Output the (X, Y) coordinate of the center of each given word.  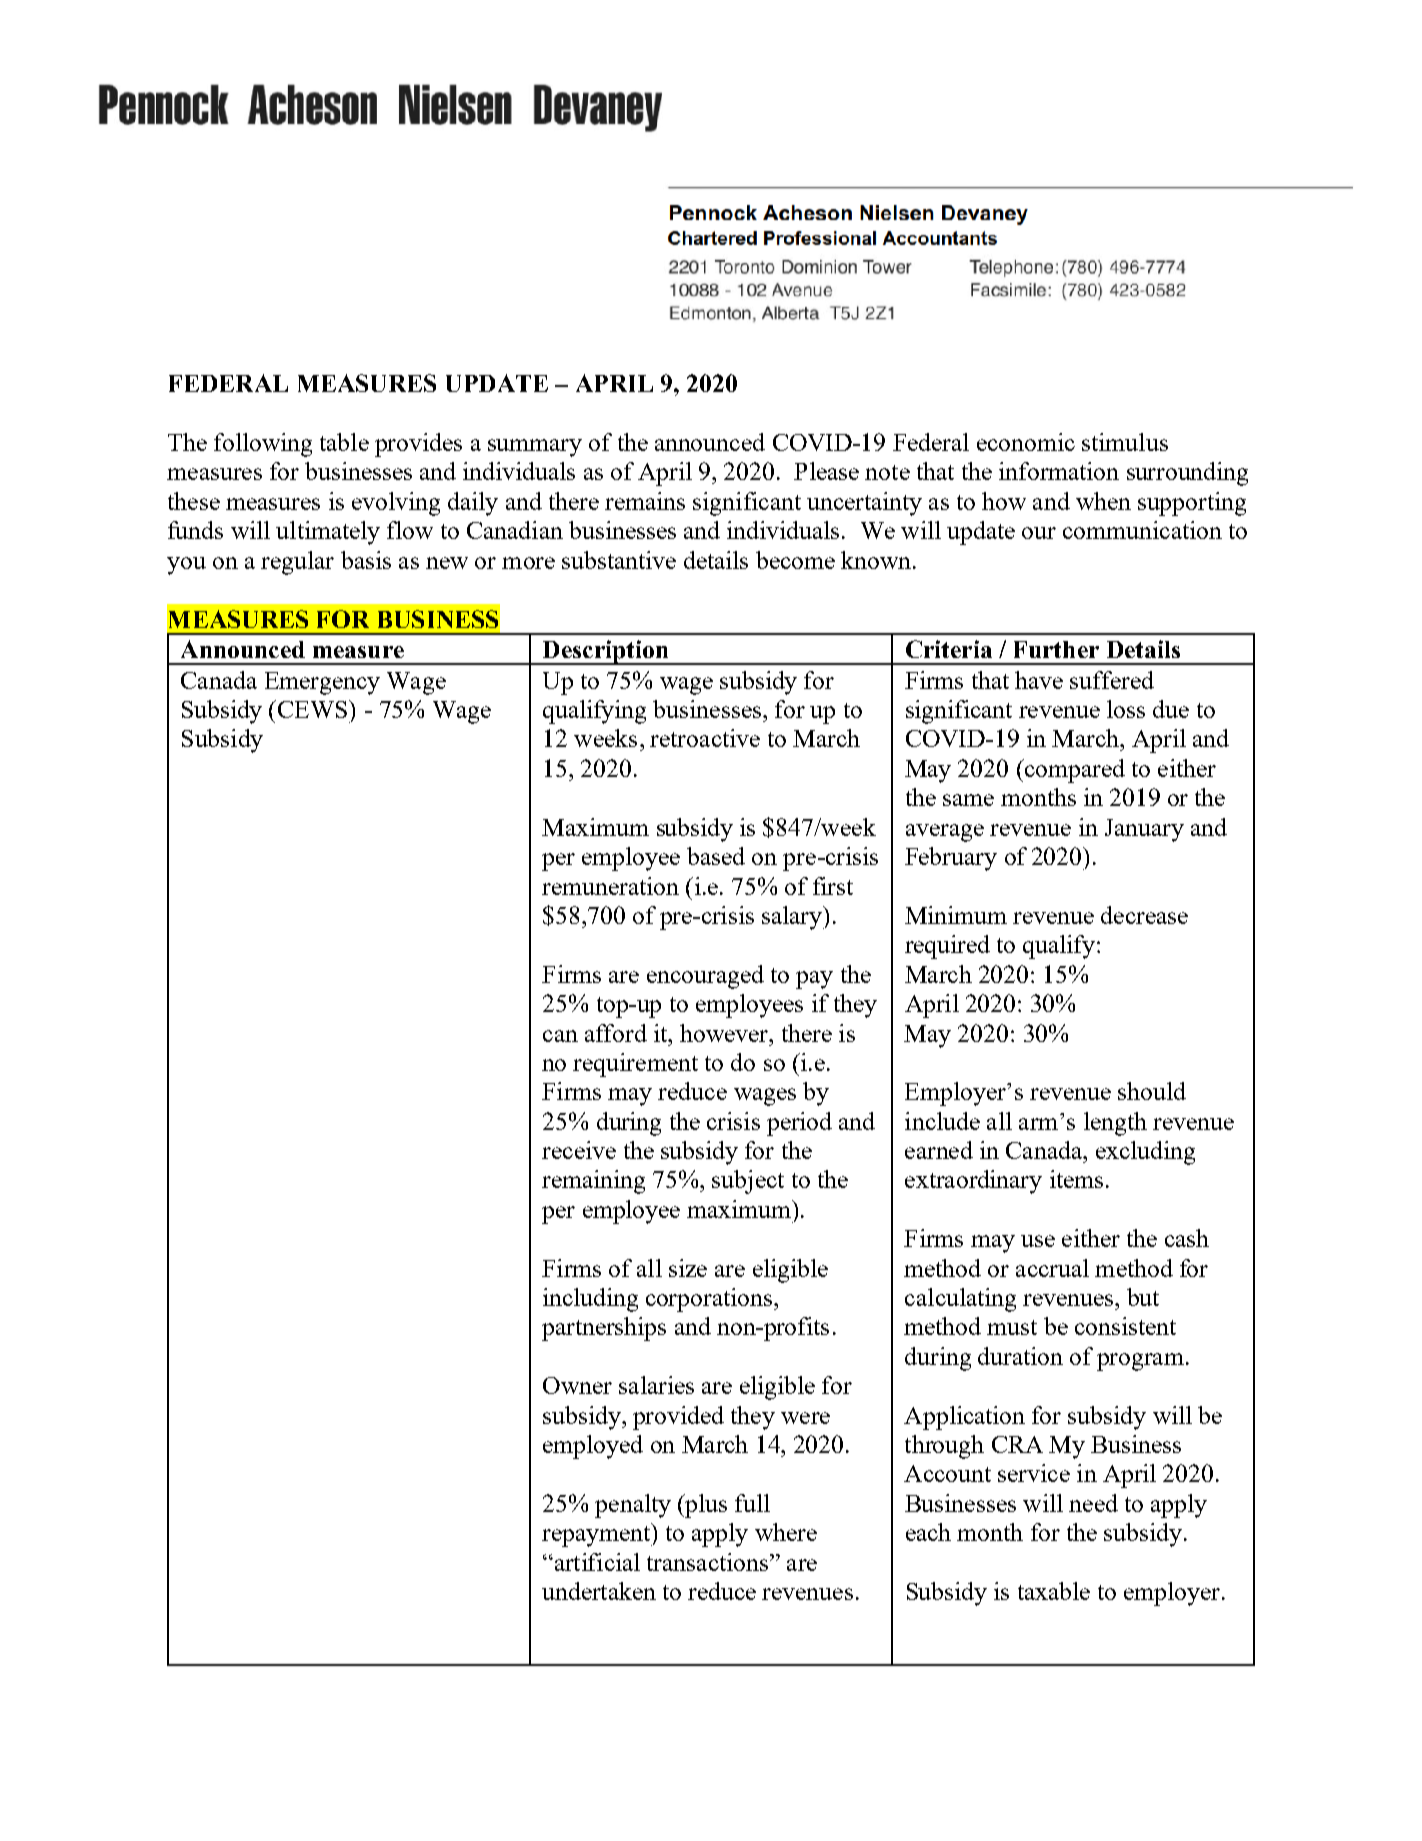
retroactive (705, 738)
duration (1020, 1356)
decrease (1144, 915)
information (1059, 471)
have (1039, 680)
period (799, 1124)
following (263, 445)
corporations (710, 1300)
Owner (577, 1385)
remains (645, 501)
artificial (596, 1562)
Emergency (322, 683)
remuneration (610, 886)
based (716, 856)
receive (579, 1150)
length (1115, 1124)
